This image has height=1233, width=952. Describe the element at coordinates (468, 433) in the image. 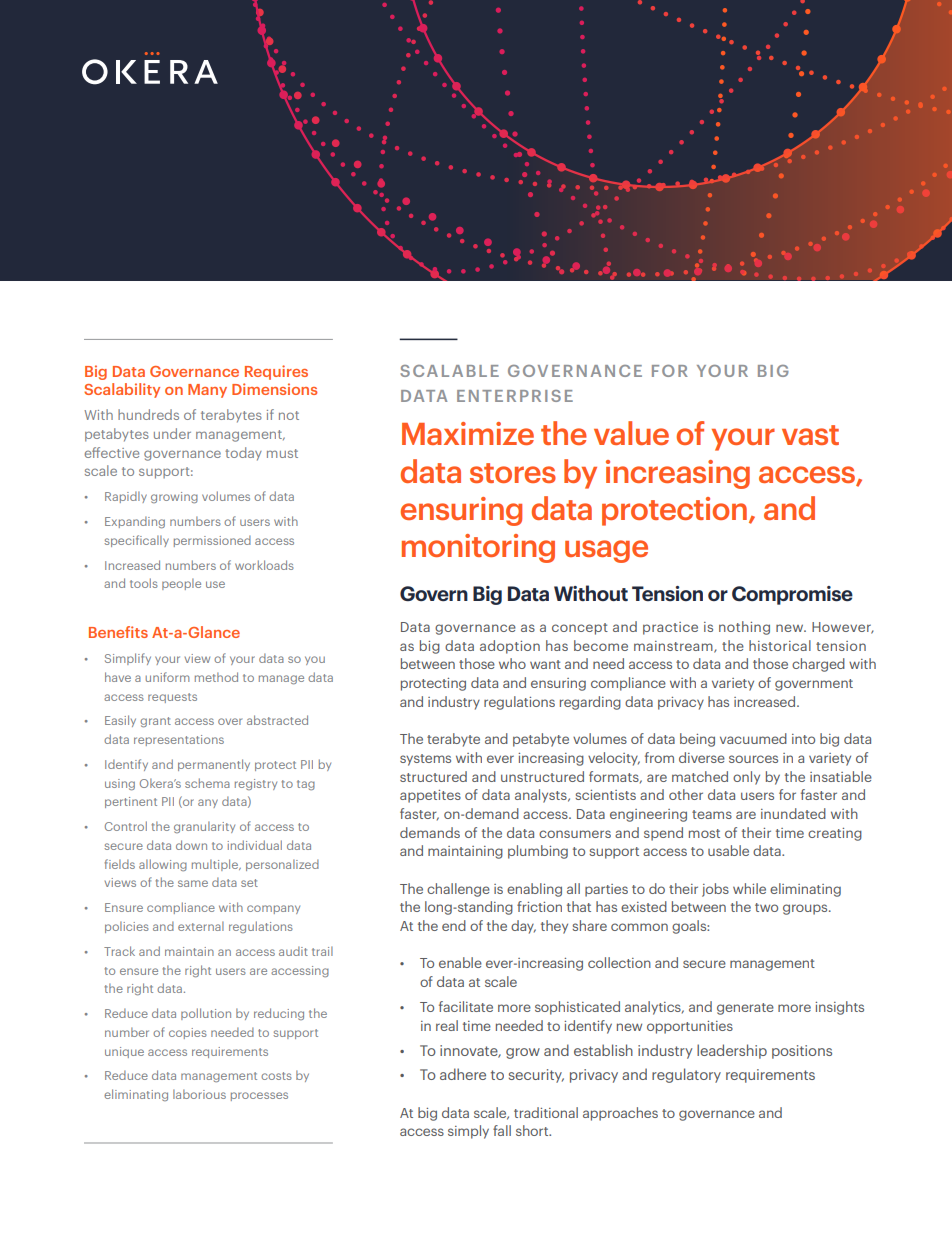

I see `Maximize` at that location.
